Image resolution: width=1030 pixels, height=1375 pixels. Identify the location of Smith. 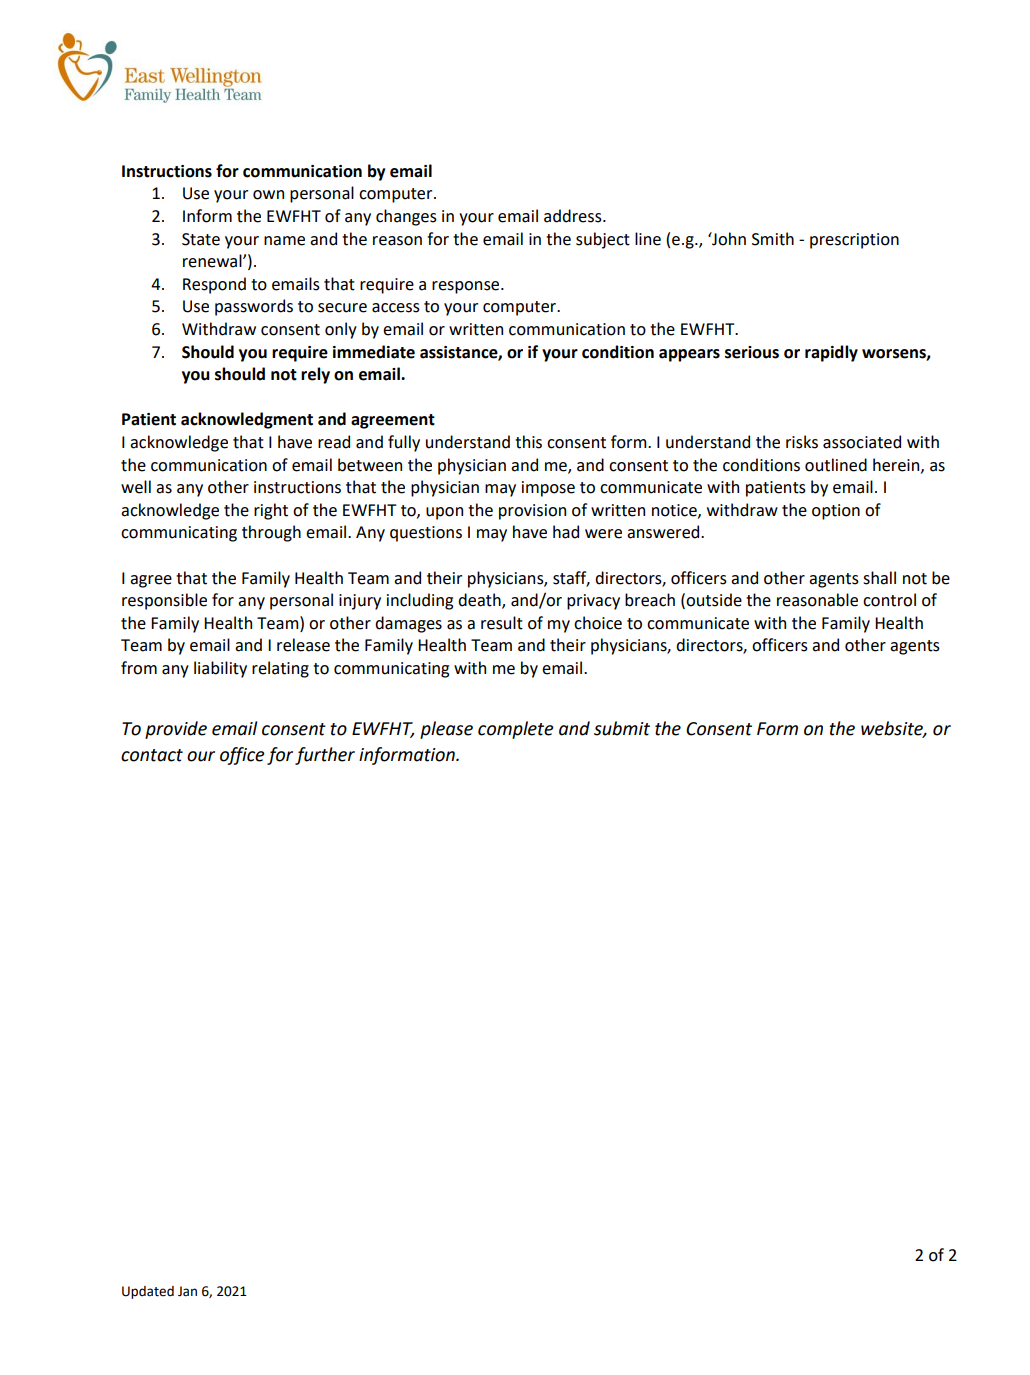
(773, 239).
